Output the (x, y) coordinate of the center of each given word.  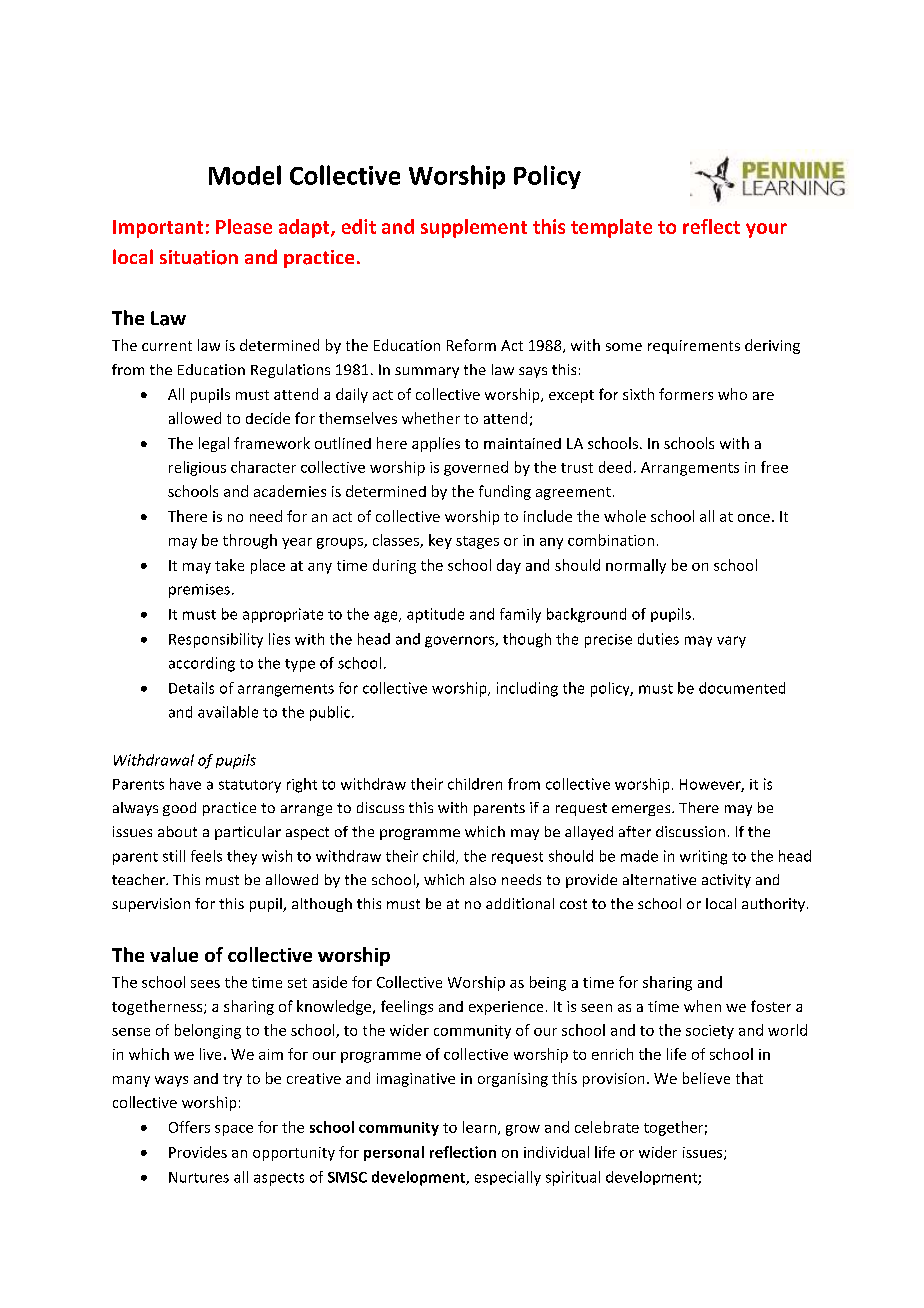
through (250, 541)
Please (244, 226)
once (754, 518)
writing (703, 857)
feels (206, 856)
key (440, 541)
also (483, 879)
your (766, 230)
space (234, 1130)
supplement (474, 228)
